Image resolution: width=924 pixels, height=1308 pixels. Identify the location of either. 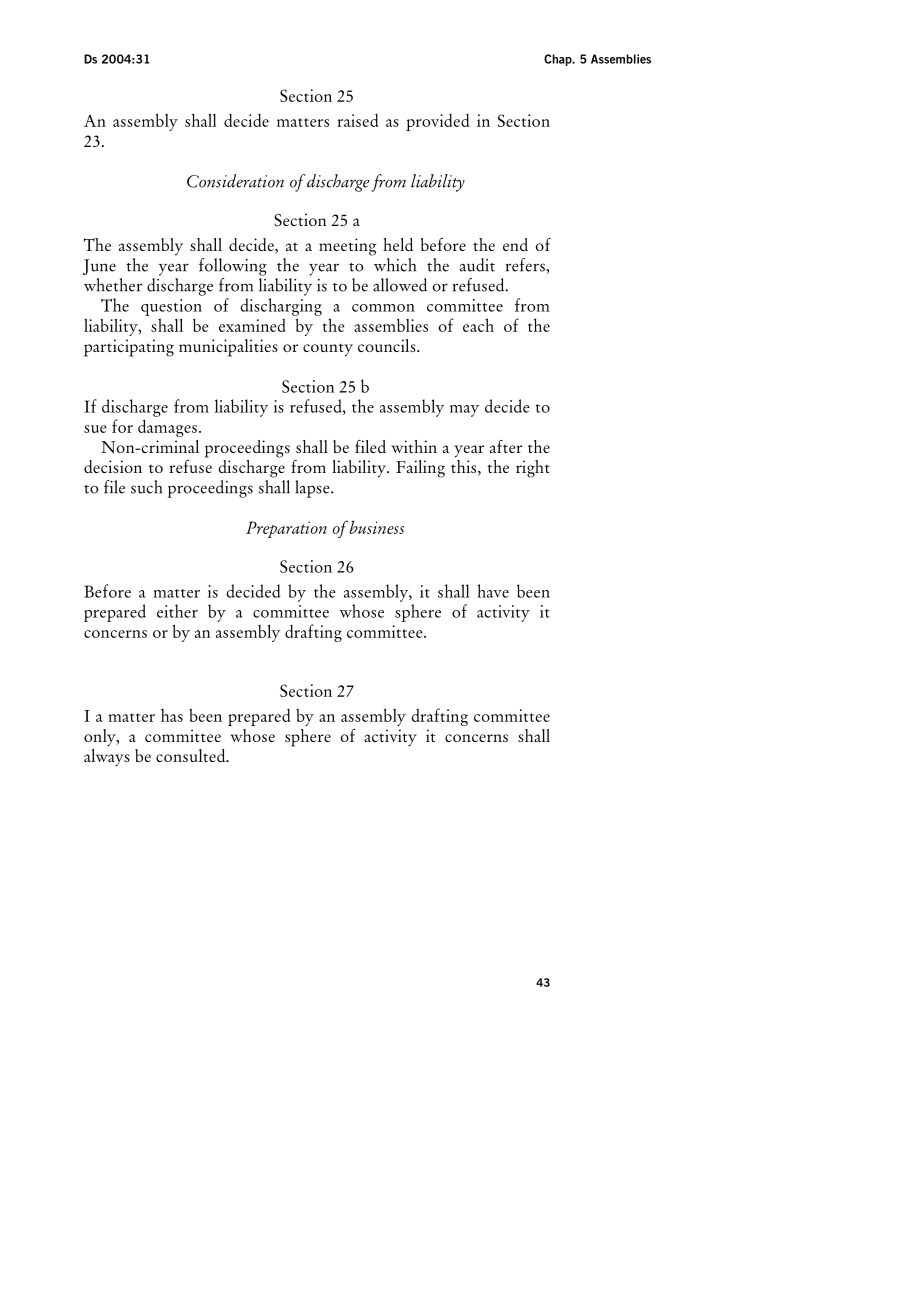
(177, 611).
